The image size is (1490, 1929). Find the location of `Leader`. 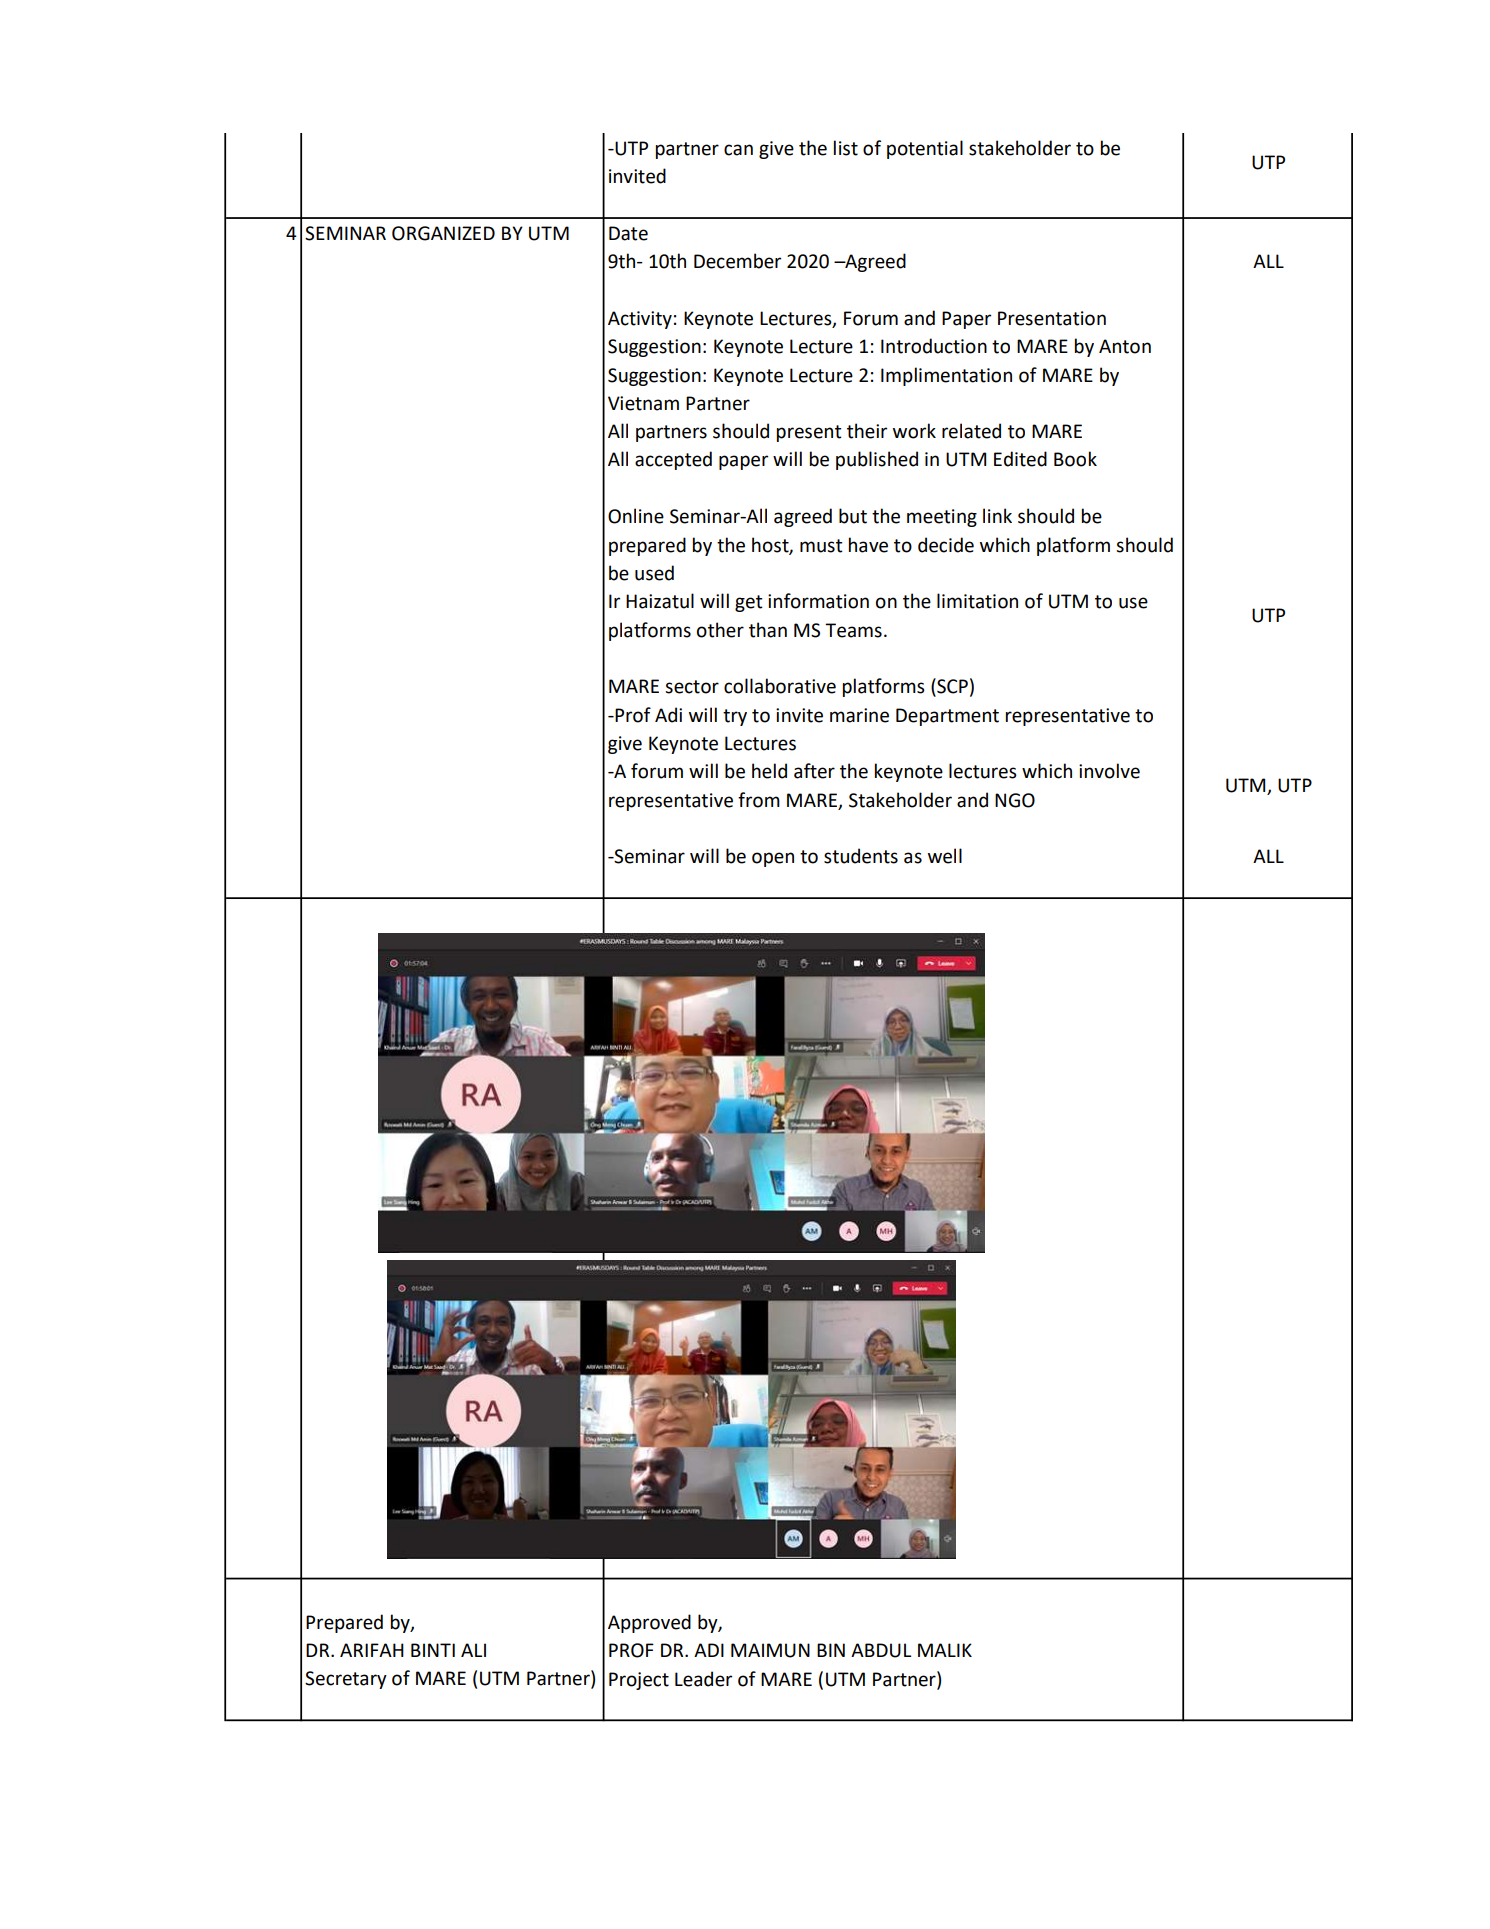

Leader is located at coordinates (703, 1679).
